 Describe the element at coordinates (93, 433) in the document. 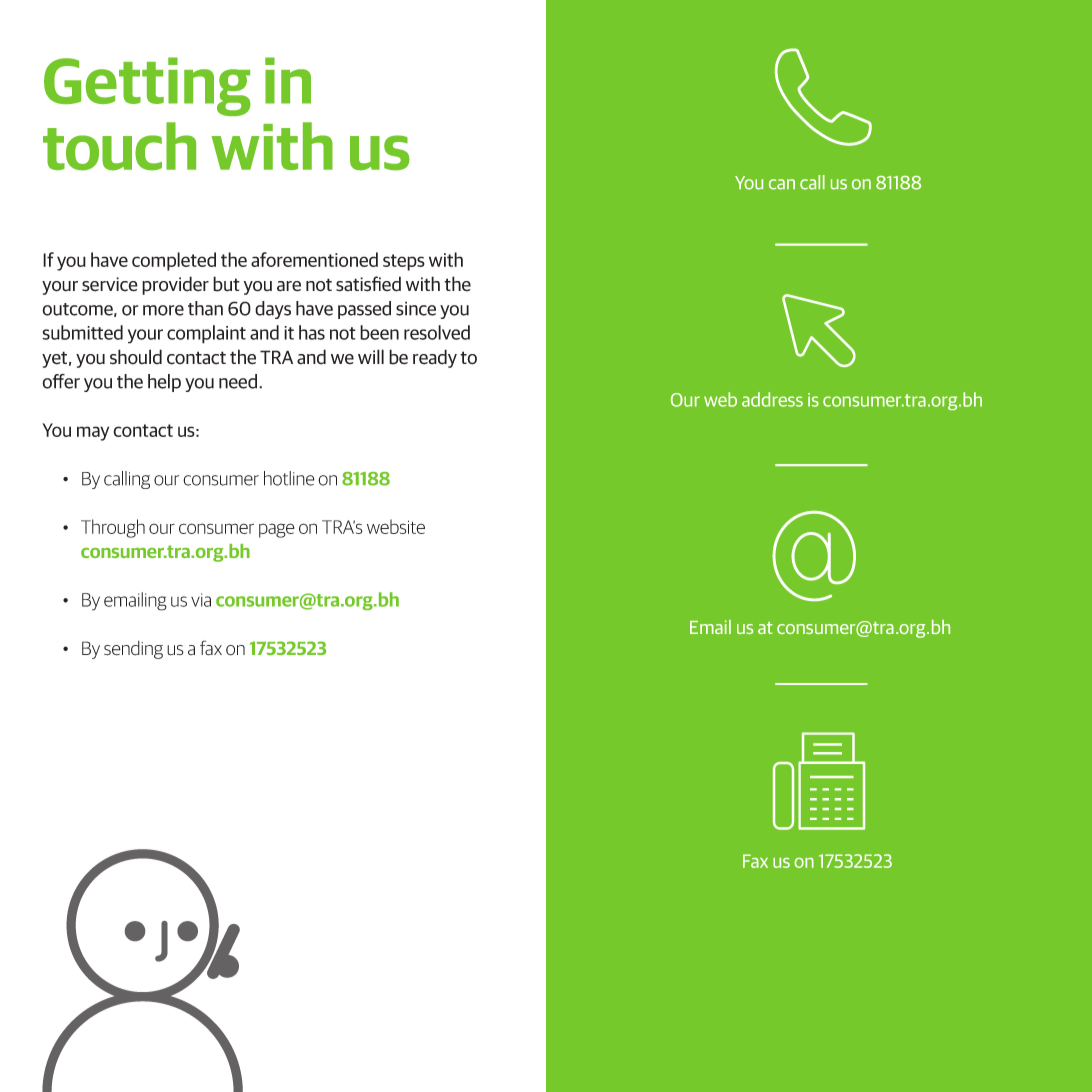

I see `may` at that location.
